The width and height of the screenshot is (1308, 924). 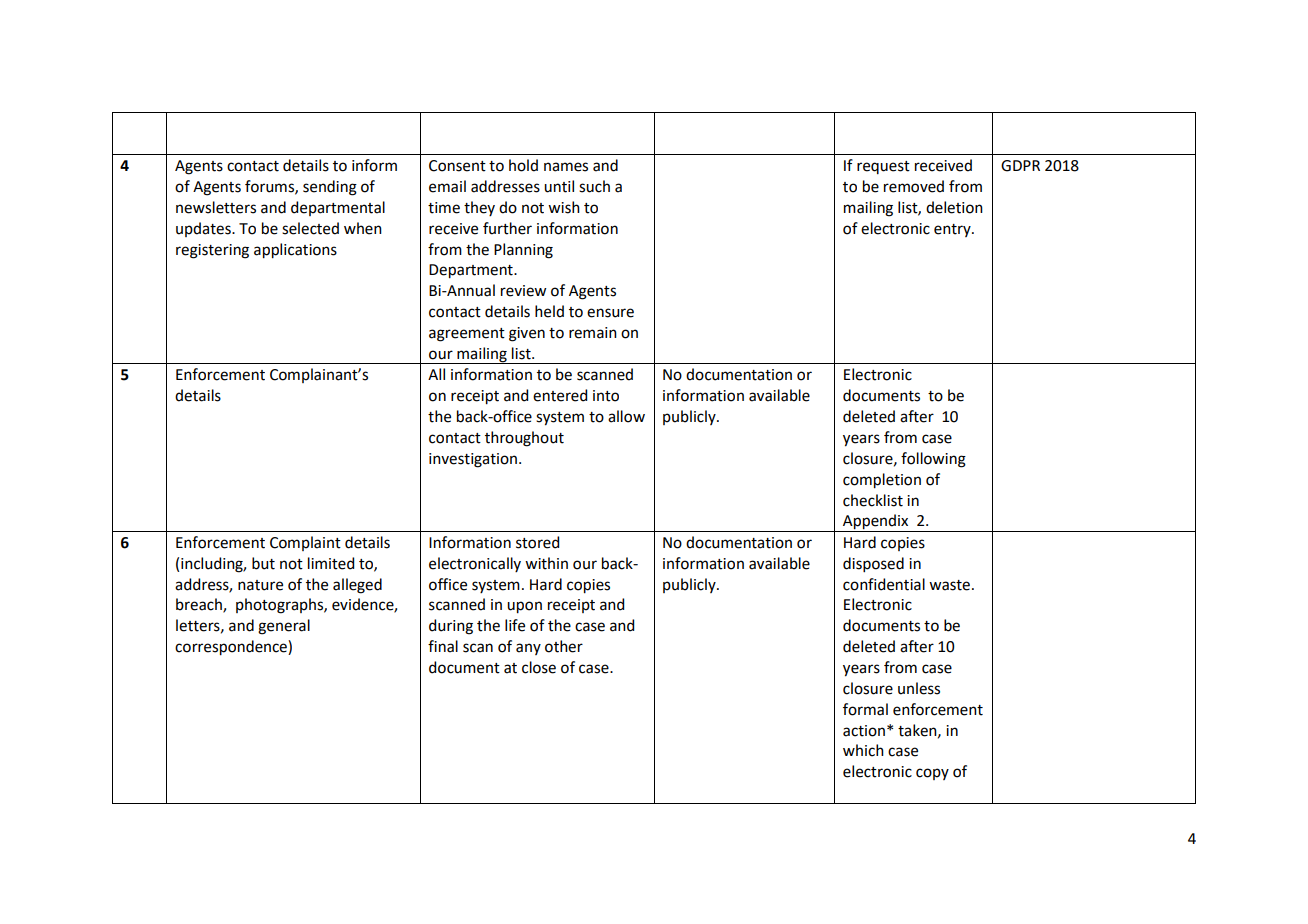 What do you see at coordinates (232, 648) in the screenshot?
I see `correspondence` at bounding box center [232, 648].
